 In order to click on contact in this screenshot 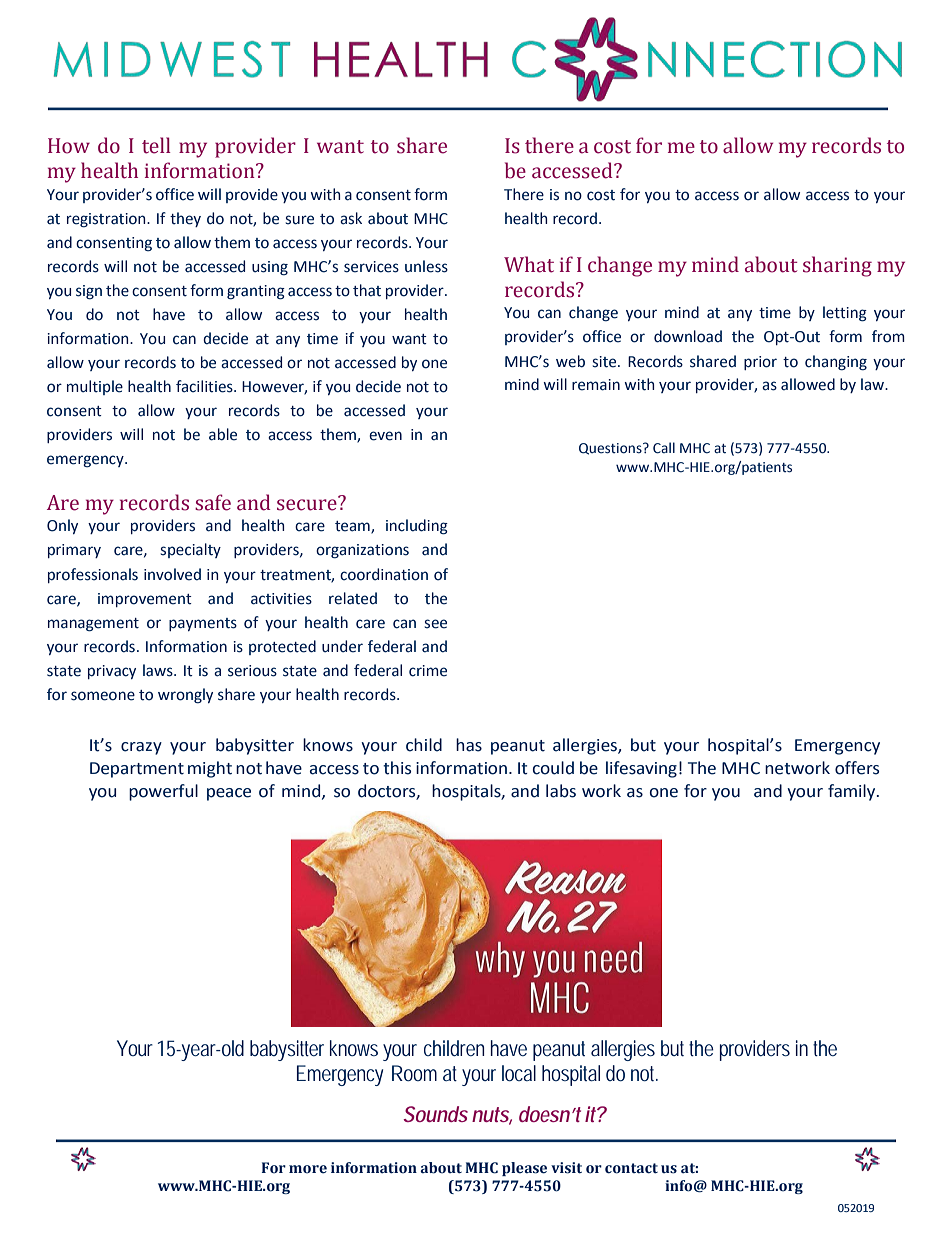, I will do `click(631, 1168)`.
